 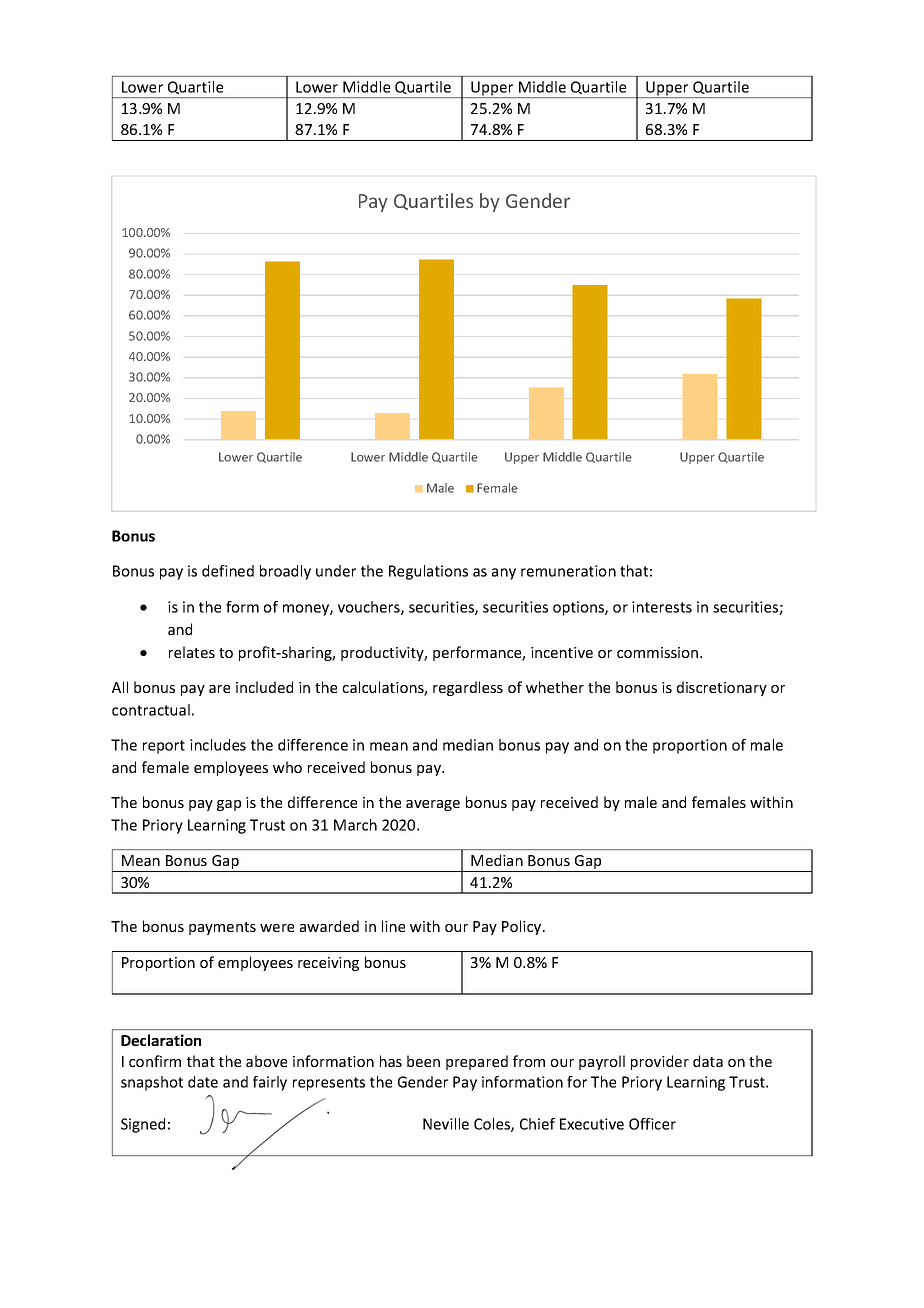 What do you see at coordinates (468, 688) in the page?
I see `regardless` at bounding box center [468, 688].
